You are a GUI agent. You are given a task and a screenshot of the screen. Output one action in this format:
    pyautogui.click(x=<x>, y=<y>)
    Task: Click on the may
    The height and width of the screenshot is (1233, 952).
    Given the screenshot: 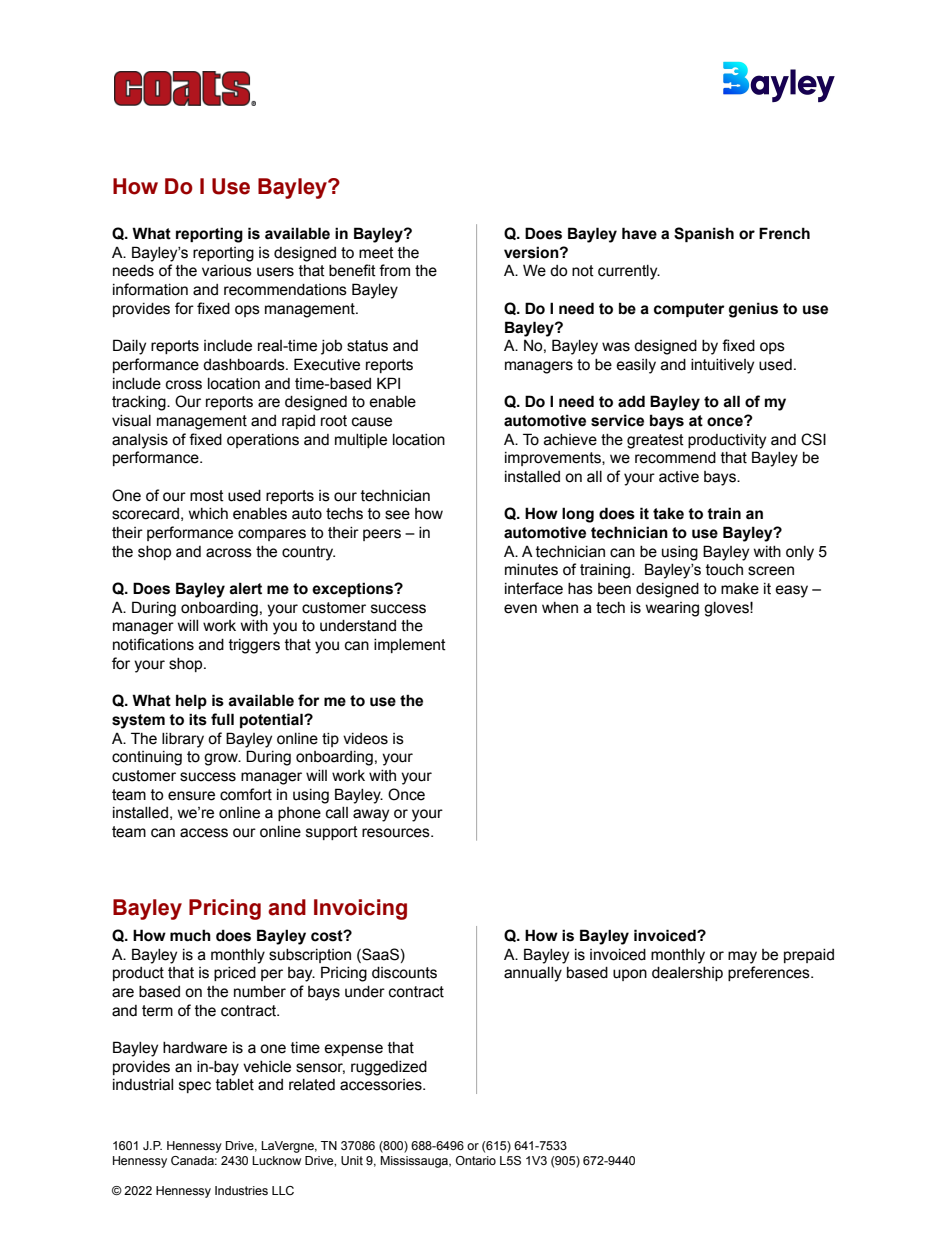 What is the action you would take?
    pyautogui.click(x=742, y=957)
